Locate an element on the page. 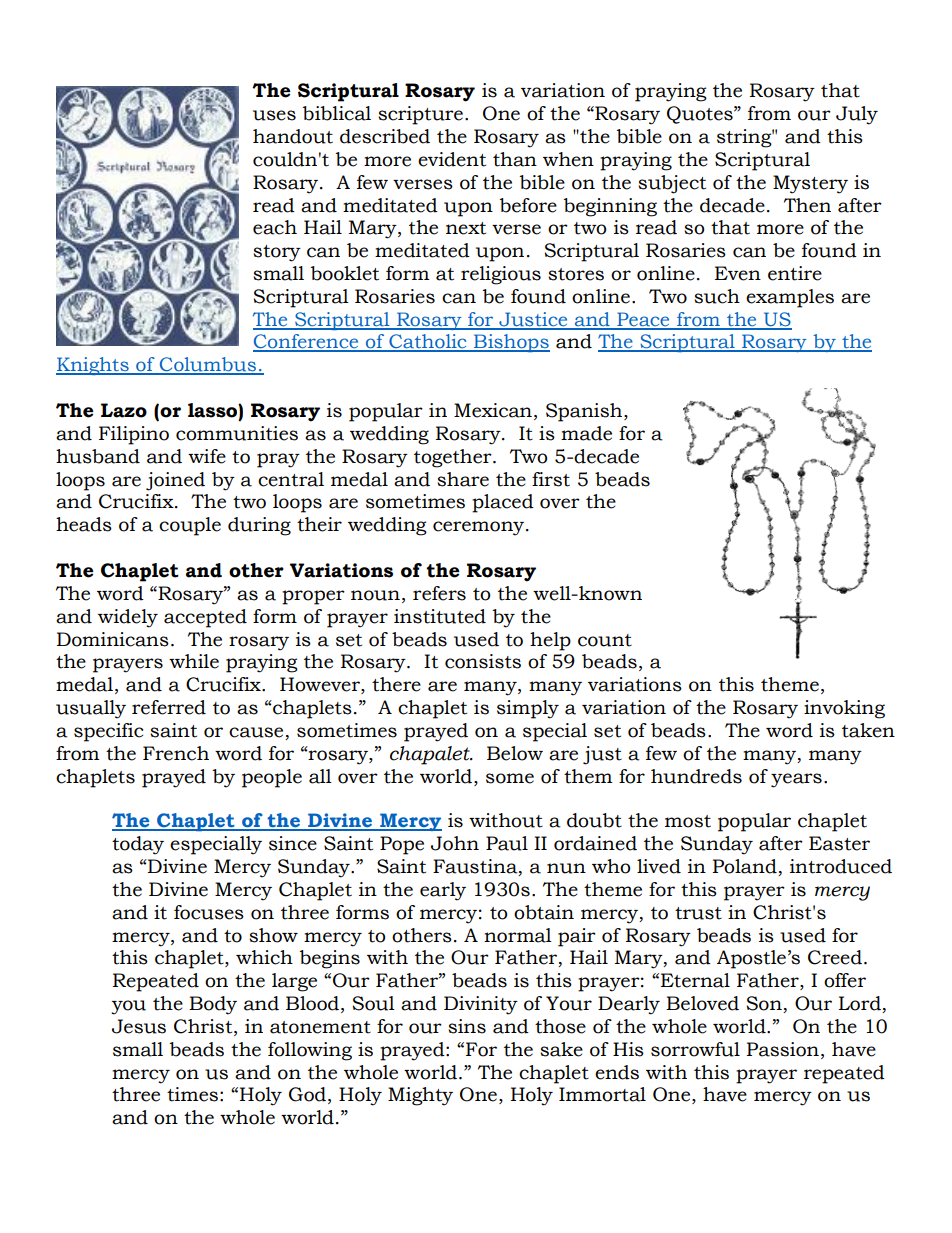  accepted is located at coordinates (205, 618).
